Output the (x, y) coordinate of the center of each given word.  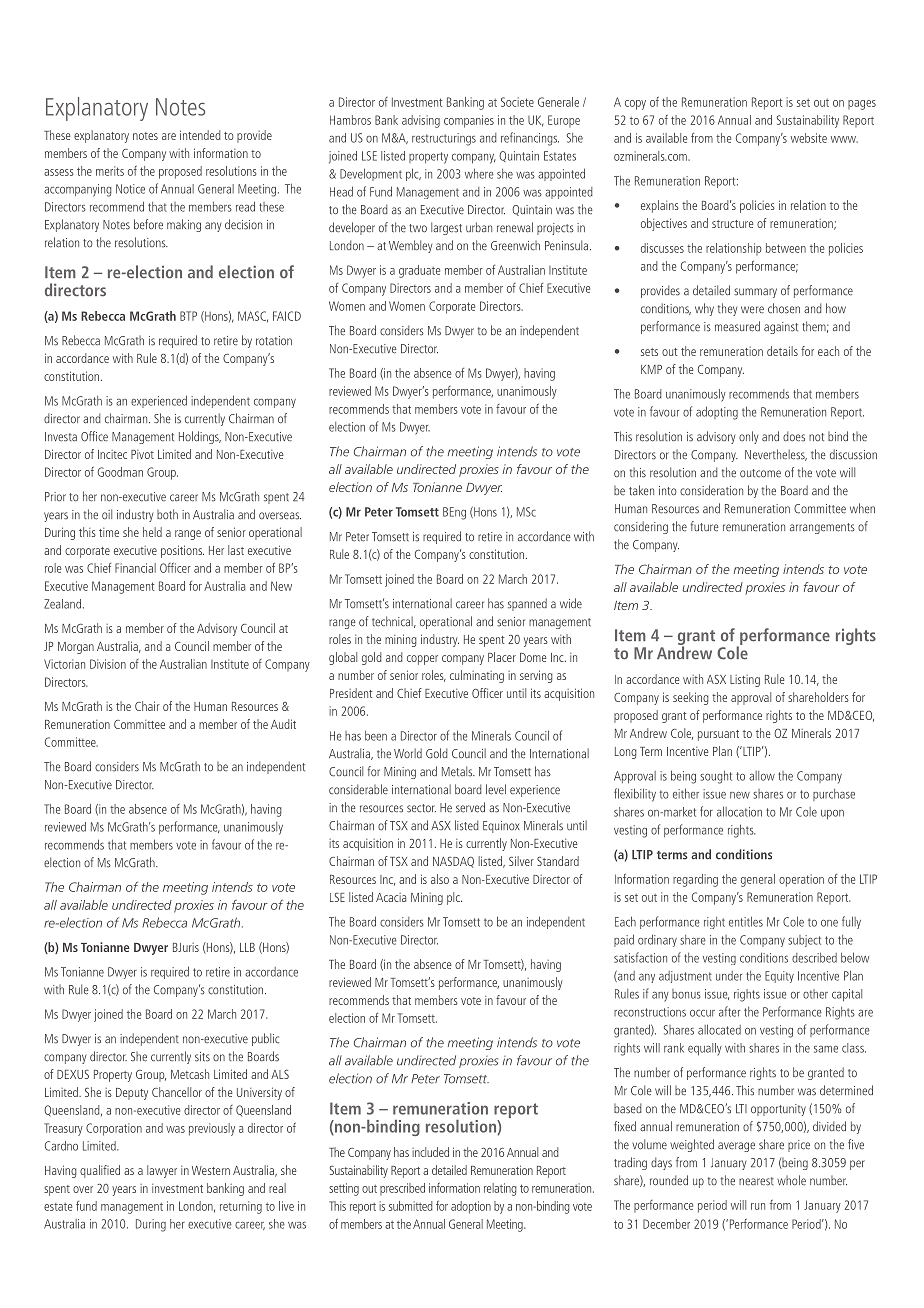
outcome (760, 473)
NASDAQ (453, 862)
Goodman (120, 472)
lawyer (162, 1171)
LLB (247, 947)
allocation (739, 811)
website (809, 138)
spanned (527, 604)
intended (200, 135)
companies (469, 121)
